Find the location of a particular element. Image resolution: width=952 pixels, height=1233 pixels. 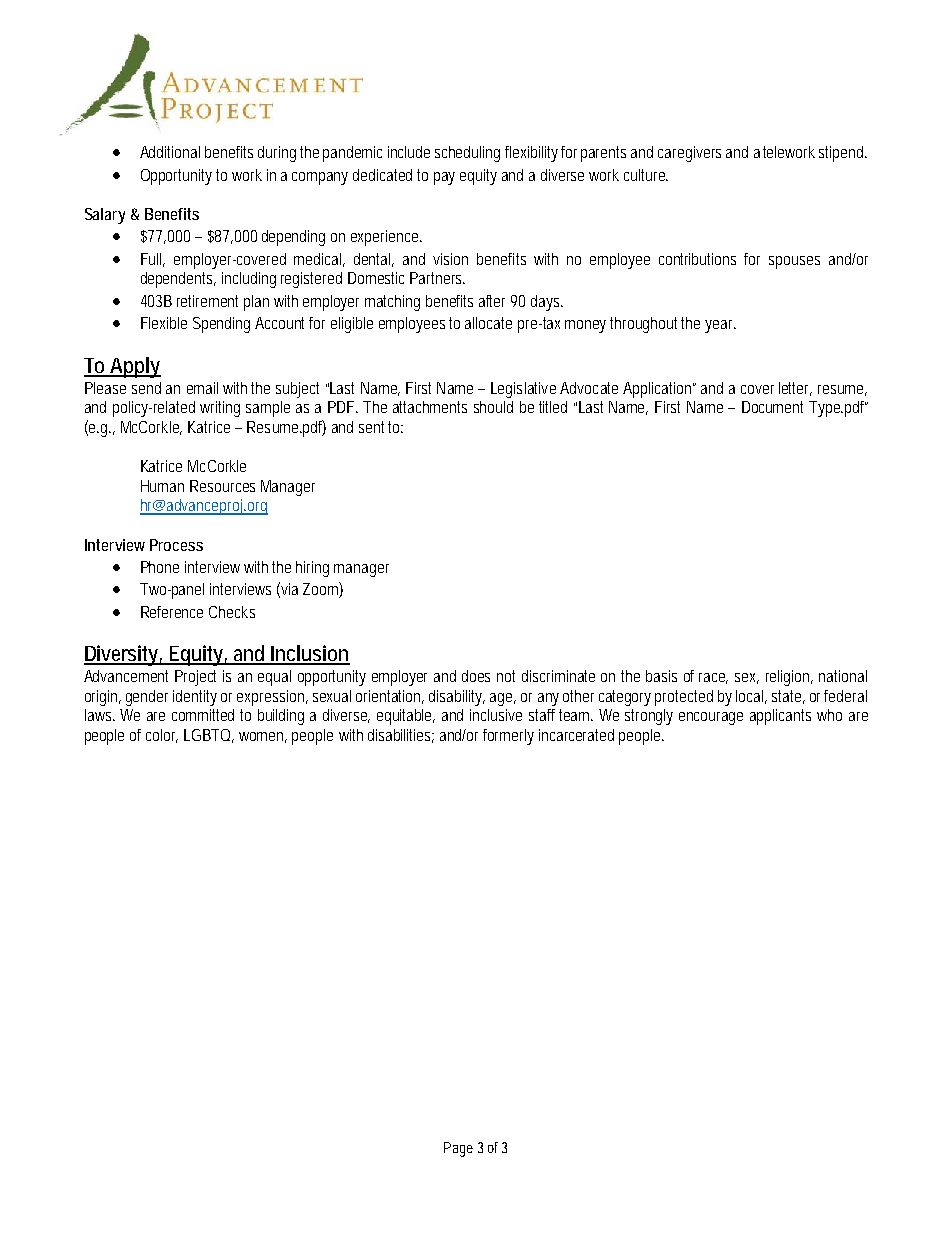

Additional is located at coordinates (170, 152).
